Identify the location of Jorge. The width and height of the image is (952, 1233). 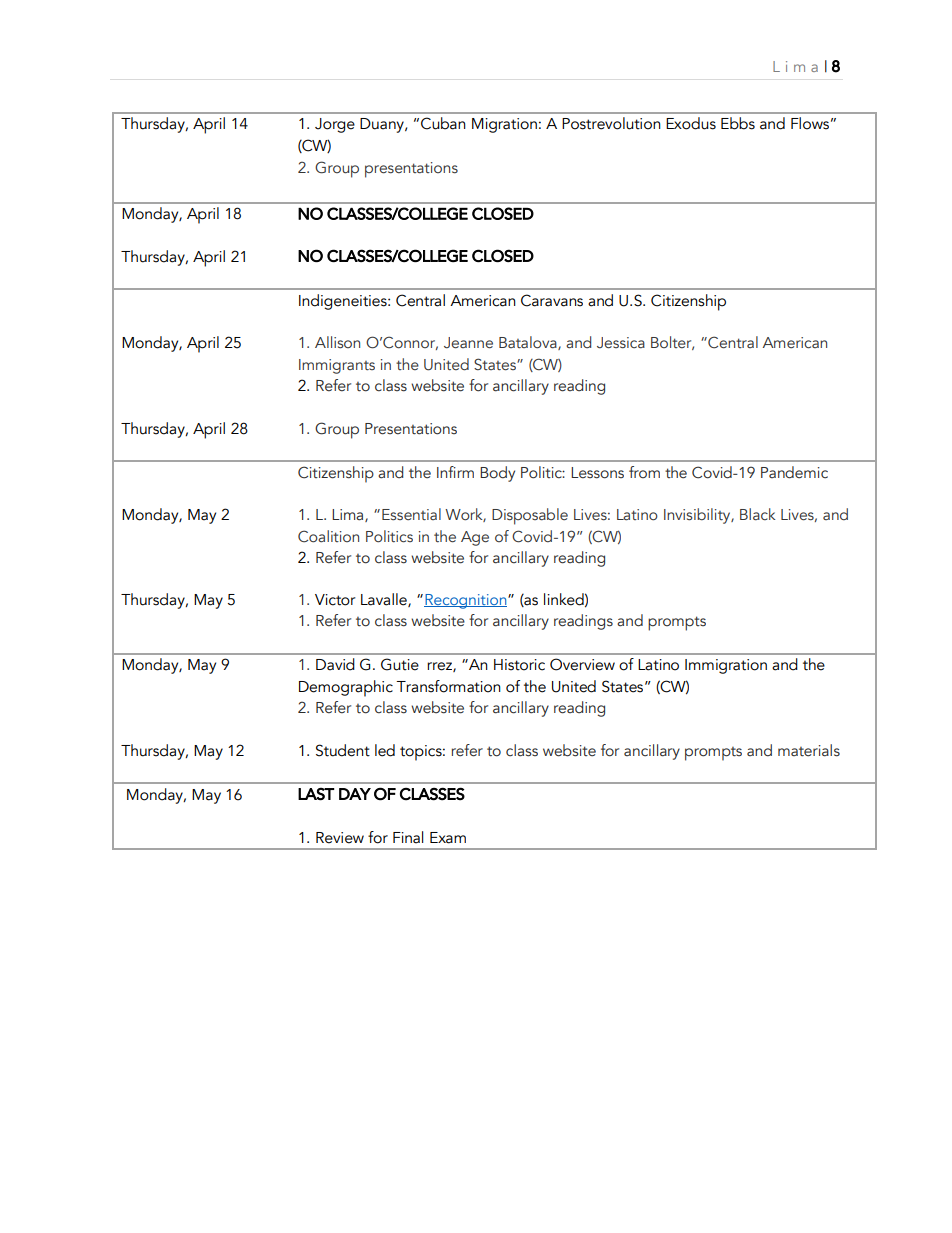
(335, 125).
